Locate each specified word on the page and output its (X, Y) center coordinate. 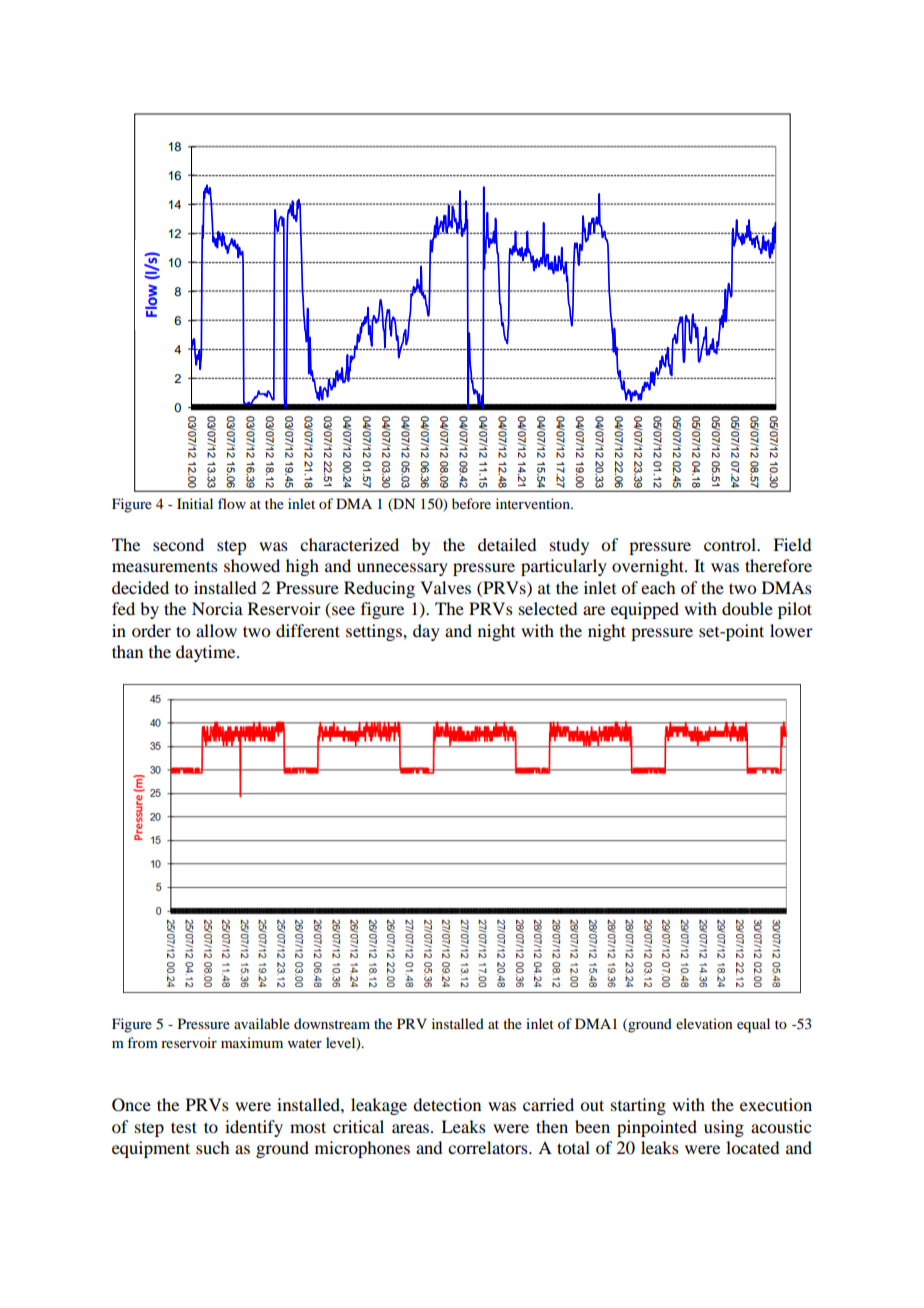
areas (412, 1128)
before (471, 503)
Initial (195, 503)
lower (791, 630)
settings (375, 632)
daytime (207, 653)
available (262, 1023)
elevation (704, 1023)
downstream (332, 1023)
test (184, 1127)
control (731, 544)
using (724, 1128)
